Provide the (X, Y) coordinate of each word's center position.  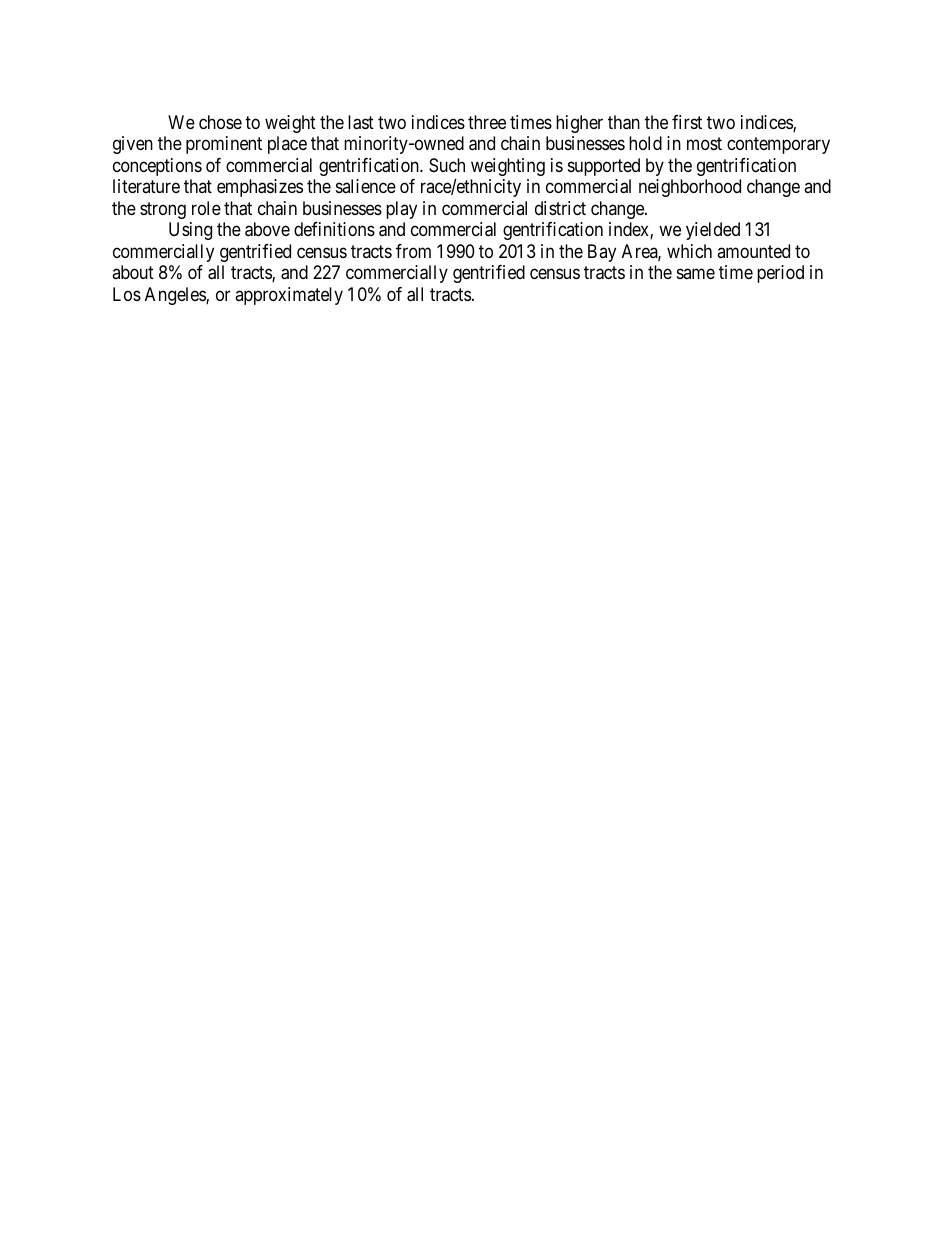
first (687, 122)
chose (220, 122)
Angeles (176, 296)
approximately (289, 296)
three (487, 122)
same (696, 274)
